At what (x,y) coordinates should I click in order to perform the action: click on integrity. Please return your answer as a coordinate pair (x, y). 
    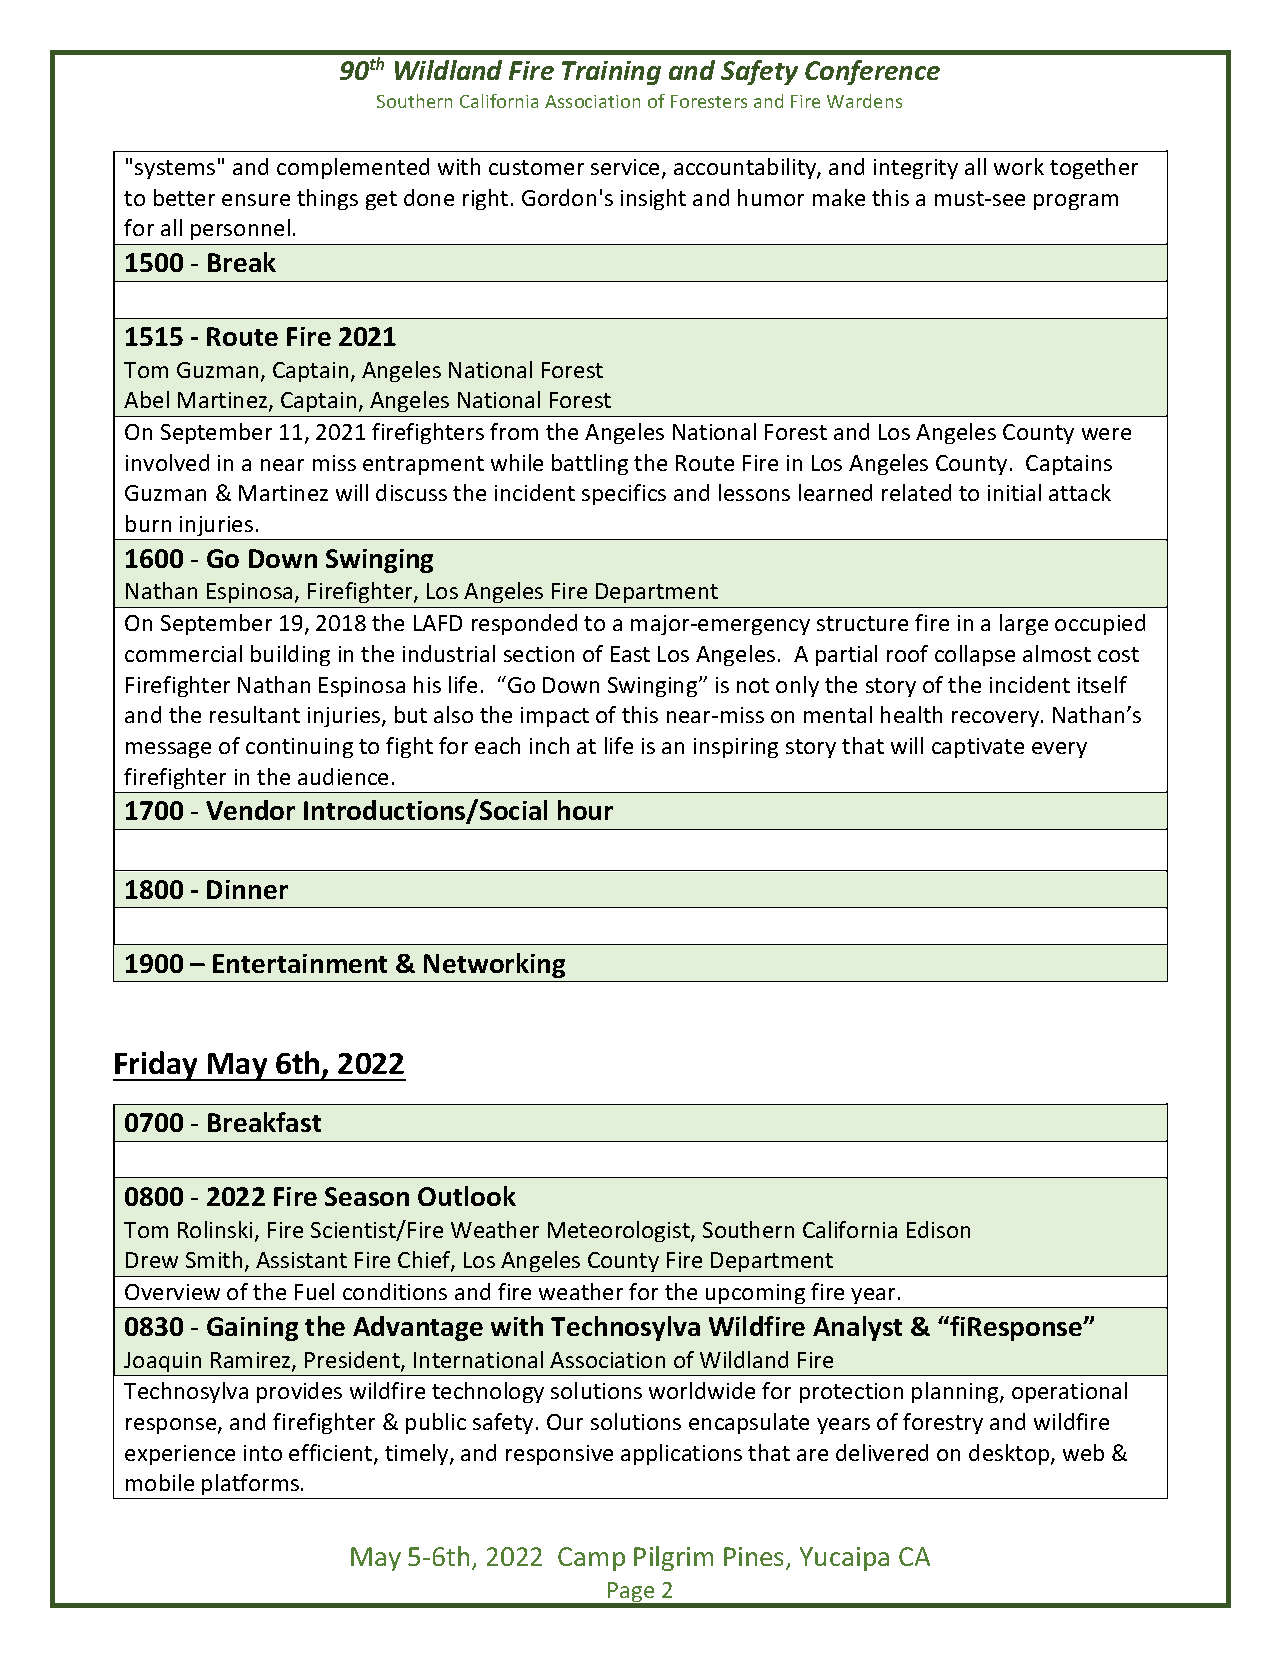
    Looking at the image, I should click on (916, 169).
